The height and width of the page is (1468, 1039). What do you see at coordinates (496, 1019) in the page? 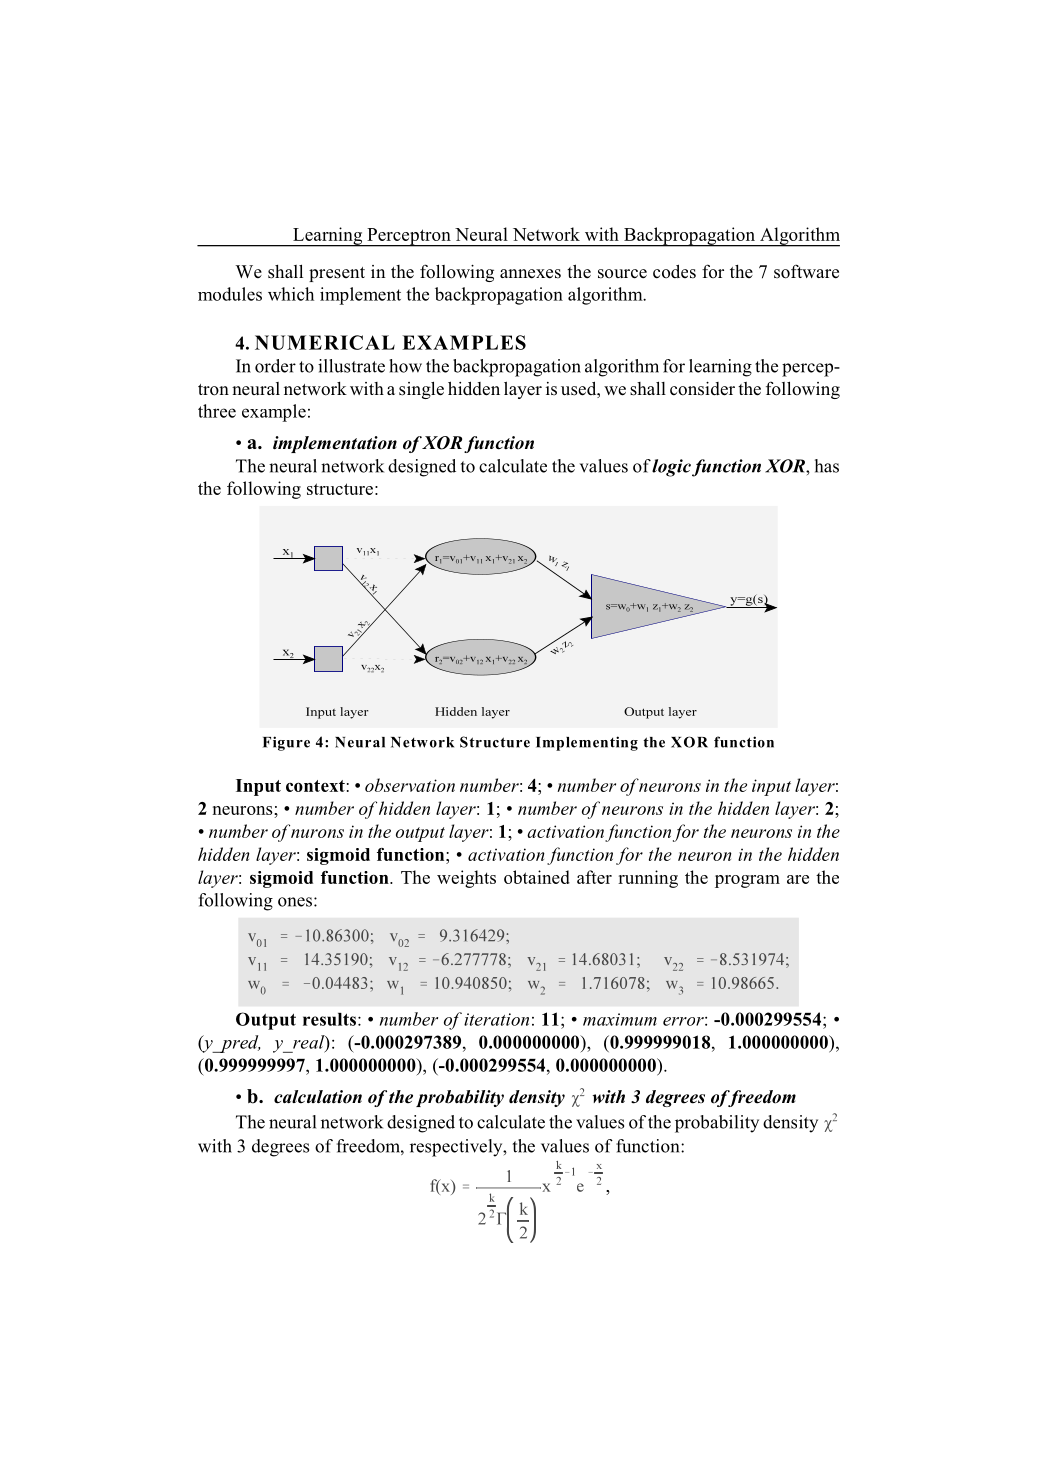
I see `iteration` at bounding box center [496, 1019].
